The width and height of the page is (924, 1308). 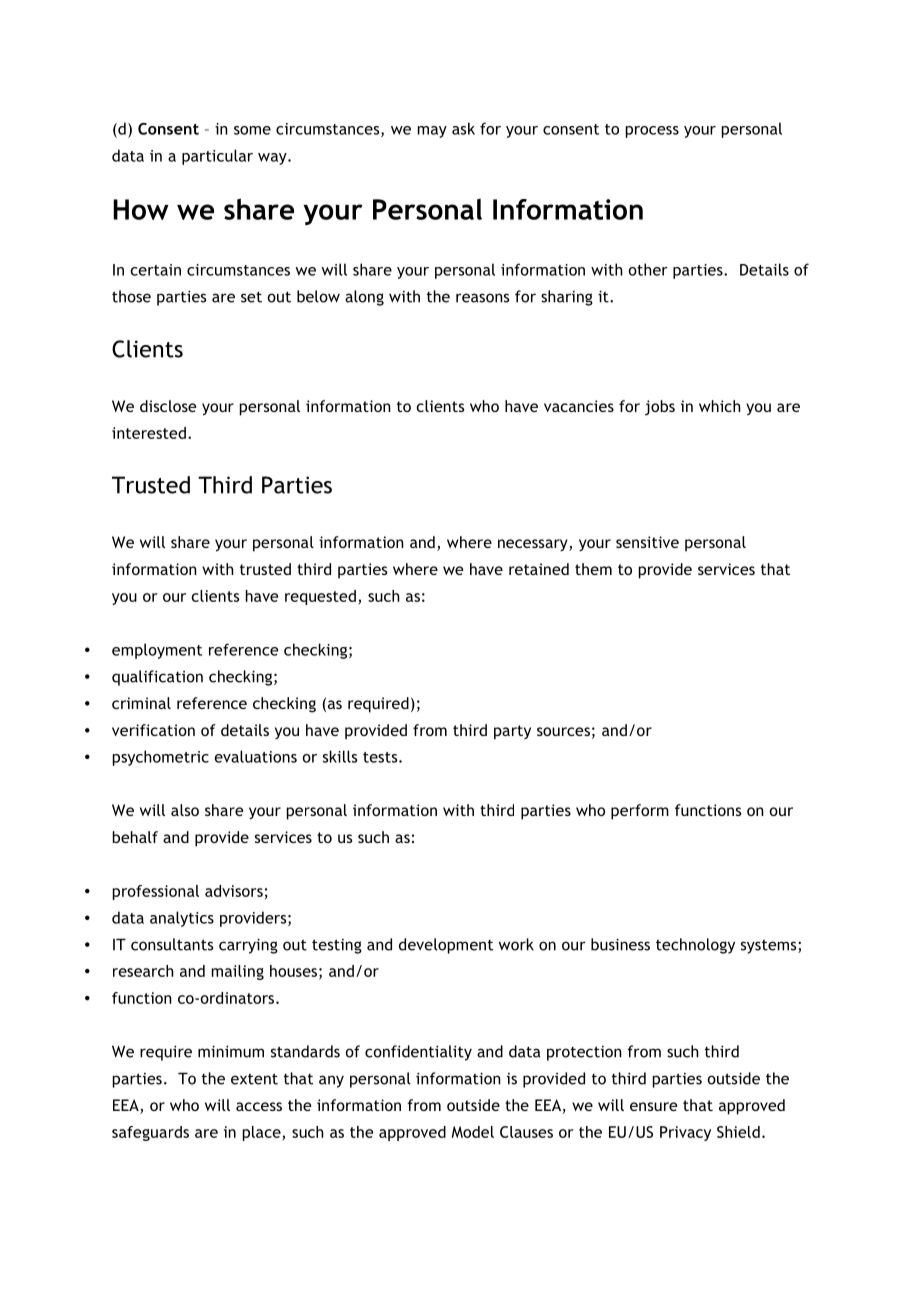 What do you see at coordinates (320, 597) in the page?
I see `requested` at bounding box center [320, 597].
